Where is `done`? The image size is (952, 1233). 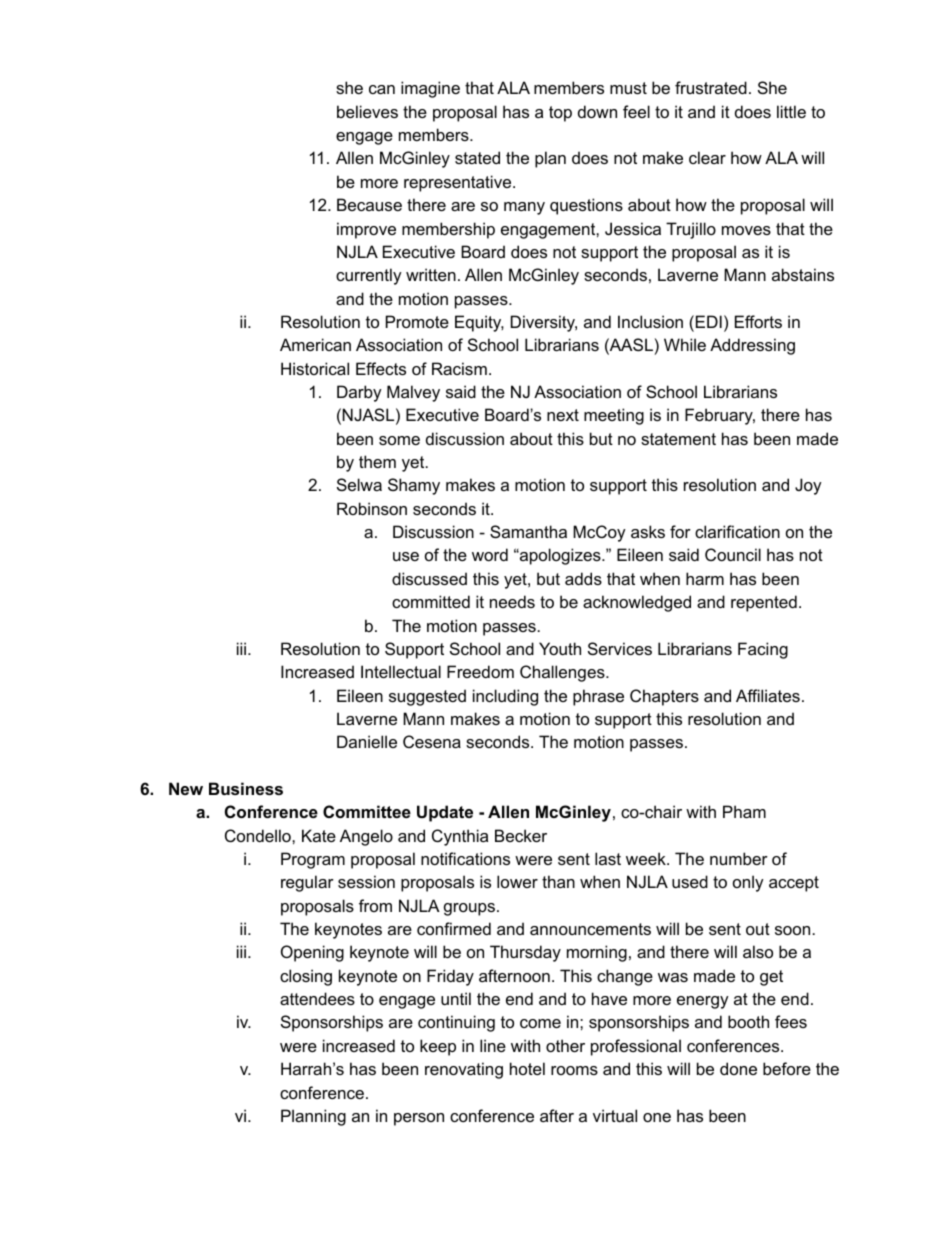 done is located at coordinates (738, 1068).
